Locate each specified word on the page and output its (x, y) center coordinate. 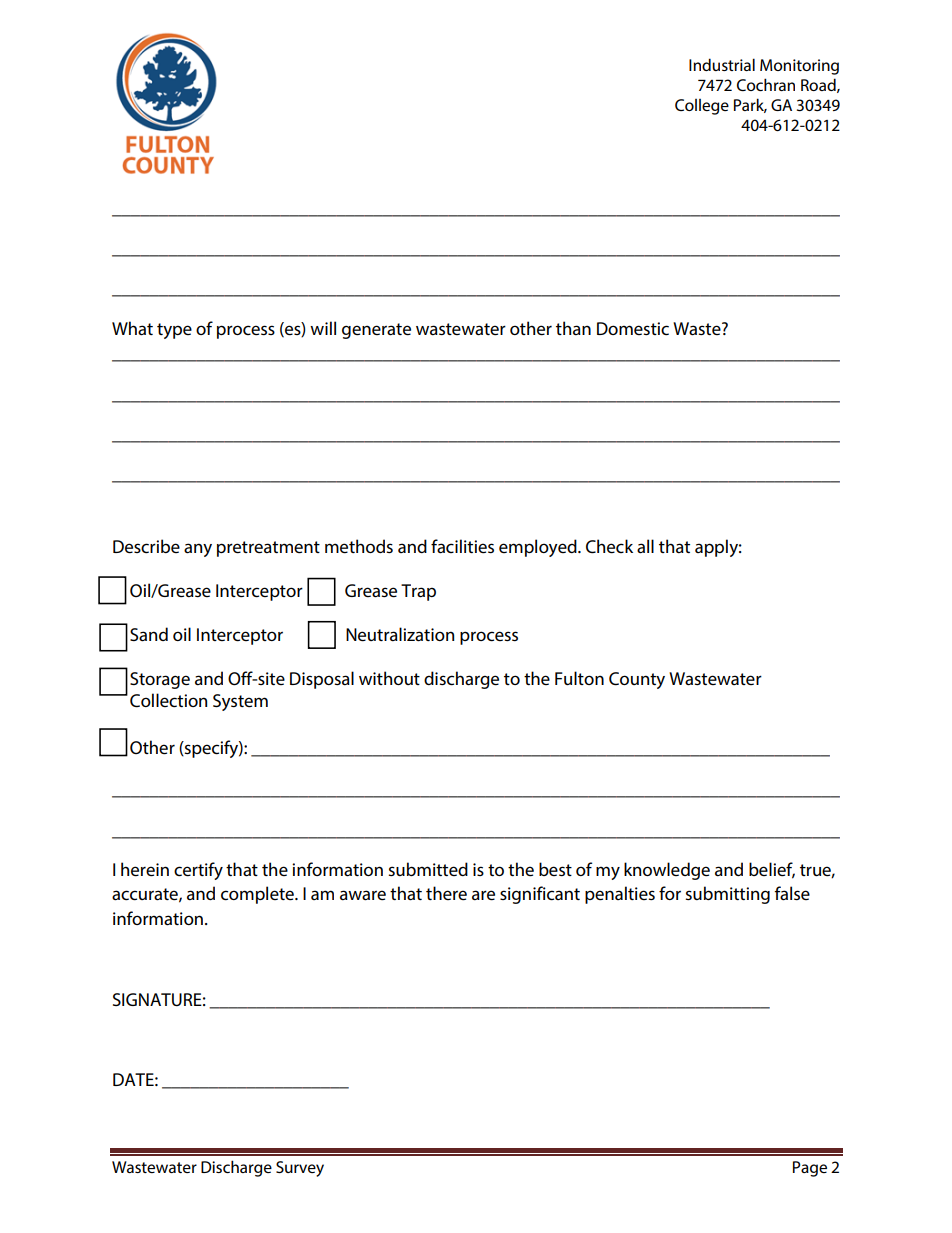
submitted (428, 869)
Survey (300, 1169)
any (198, 550)
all (645, 546)
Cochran (766, 84)
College (702, 107)
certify (198, 871)
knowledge (667, 871)
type (174, 331)
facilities (462, 546)
